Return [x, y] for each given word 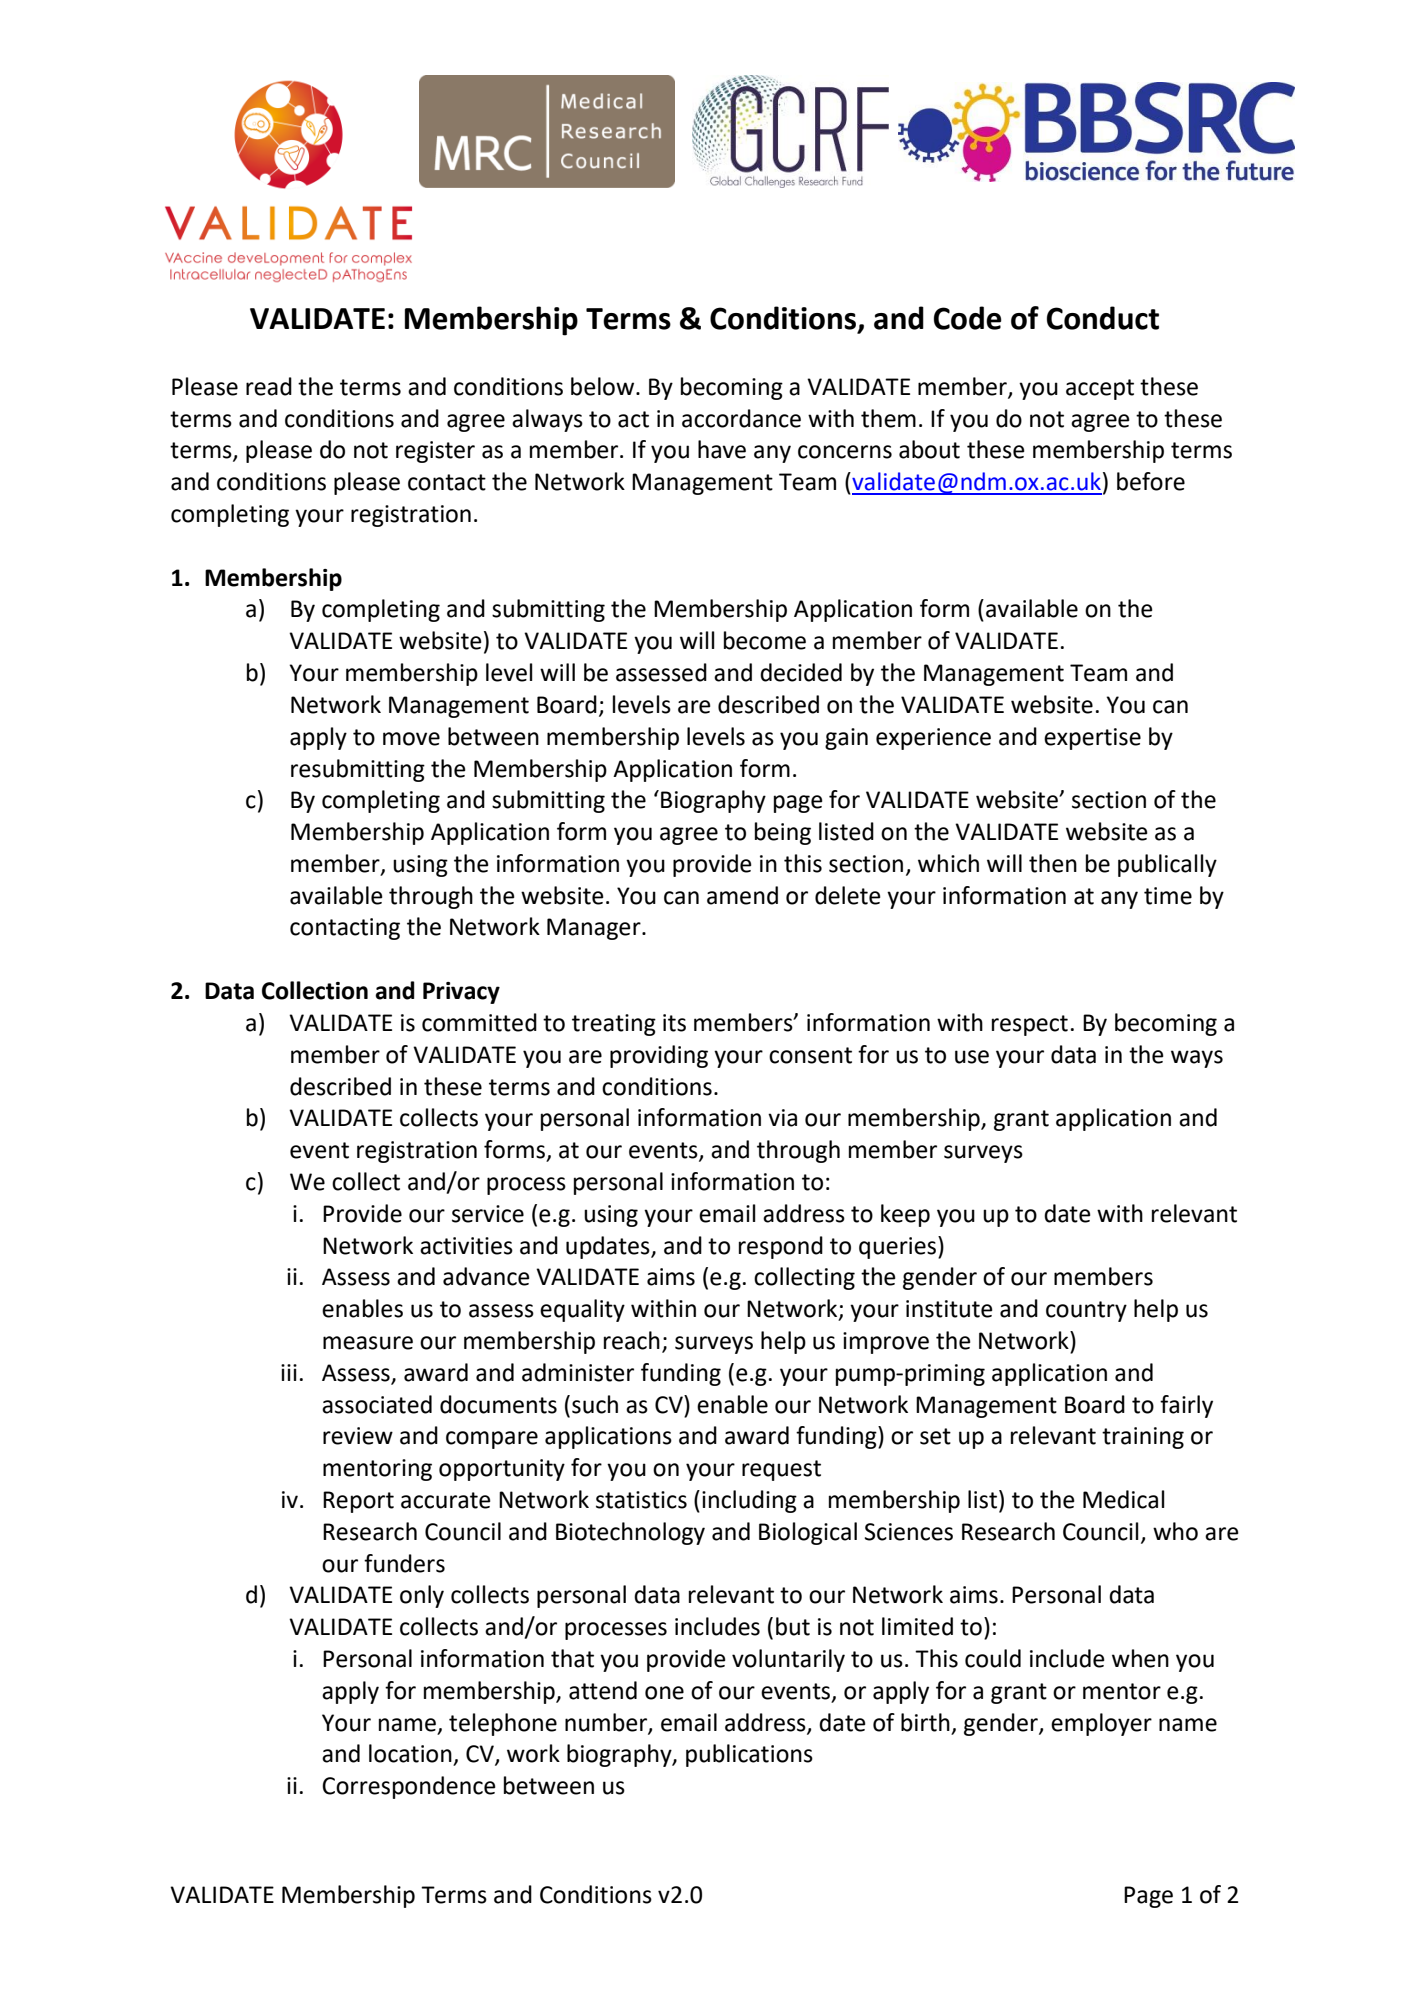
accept [1100, 389]
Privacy [461, 993]
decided [801, 672]
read [269, 386]
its [674, 1023]
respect [1030, 1025]
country [1086, 1311]
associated [377, 1404]
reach [632, 1340]
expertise [1092, 739]
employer [1101, 1724]
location [410, 1753]
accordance [741, 418]
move [411, 739]
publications [749, 1755]
